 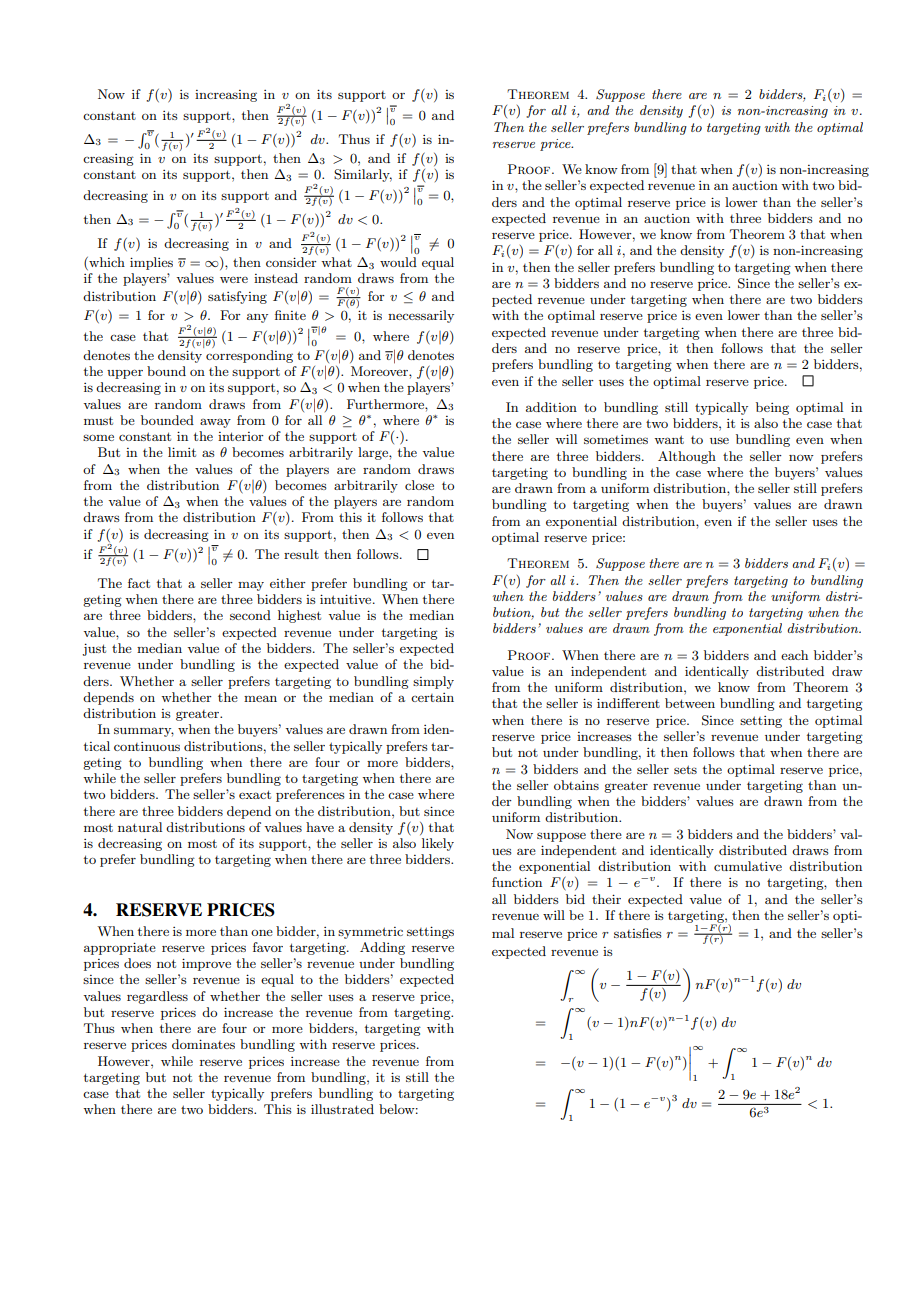 What do you see at coordinates (139, 583) in the screenshot?
I see `fact` at bounding box center [139, 583].
